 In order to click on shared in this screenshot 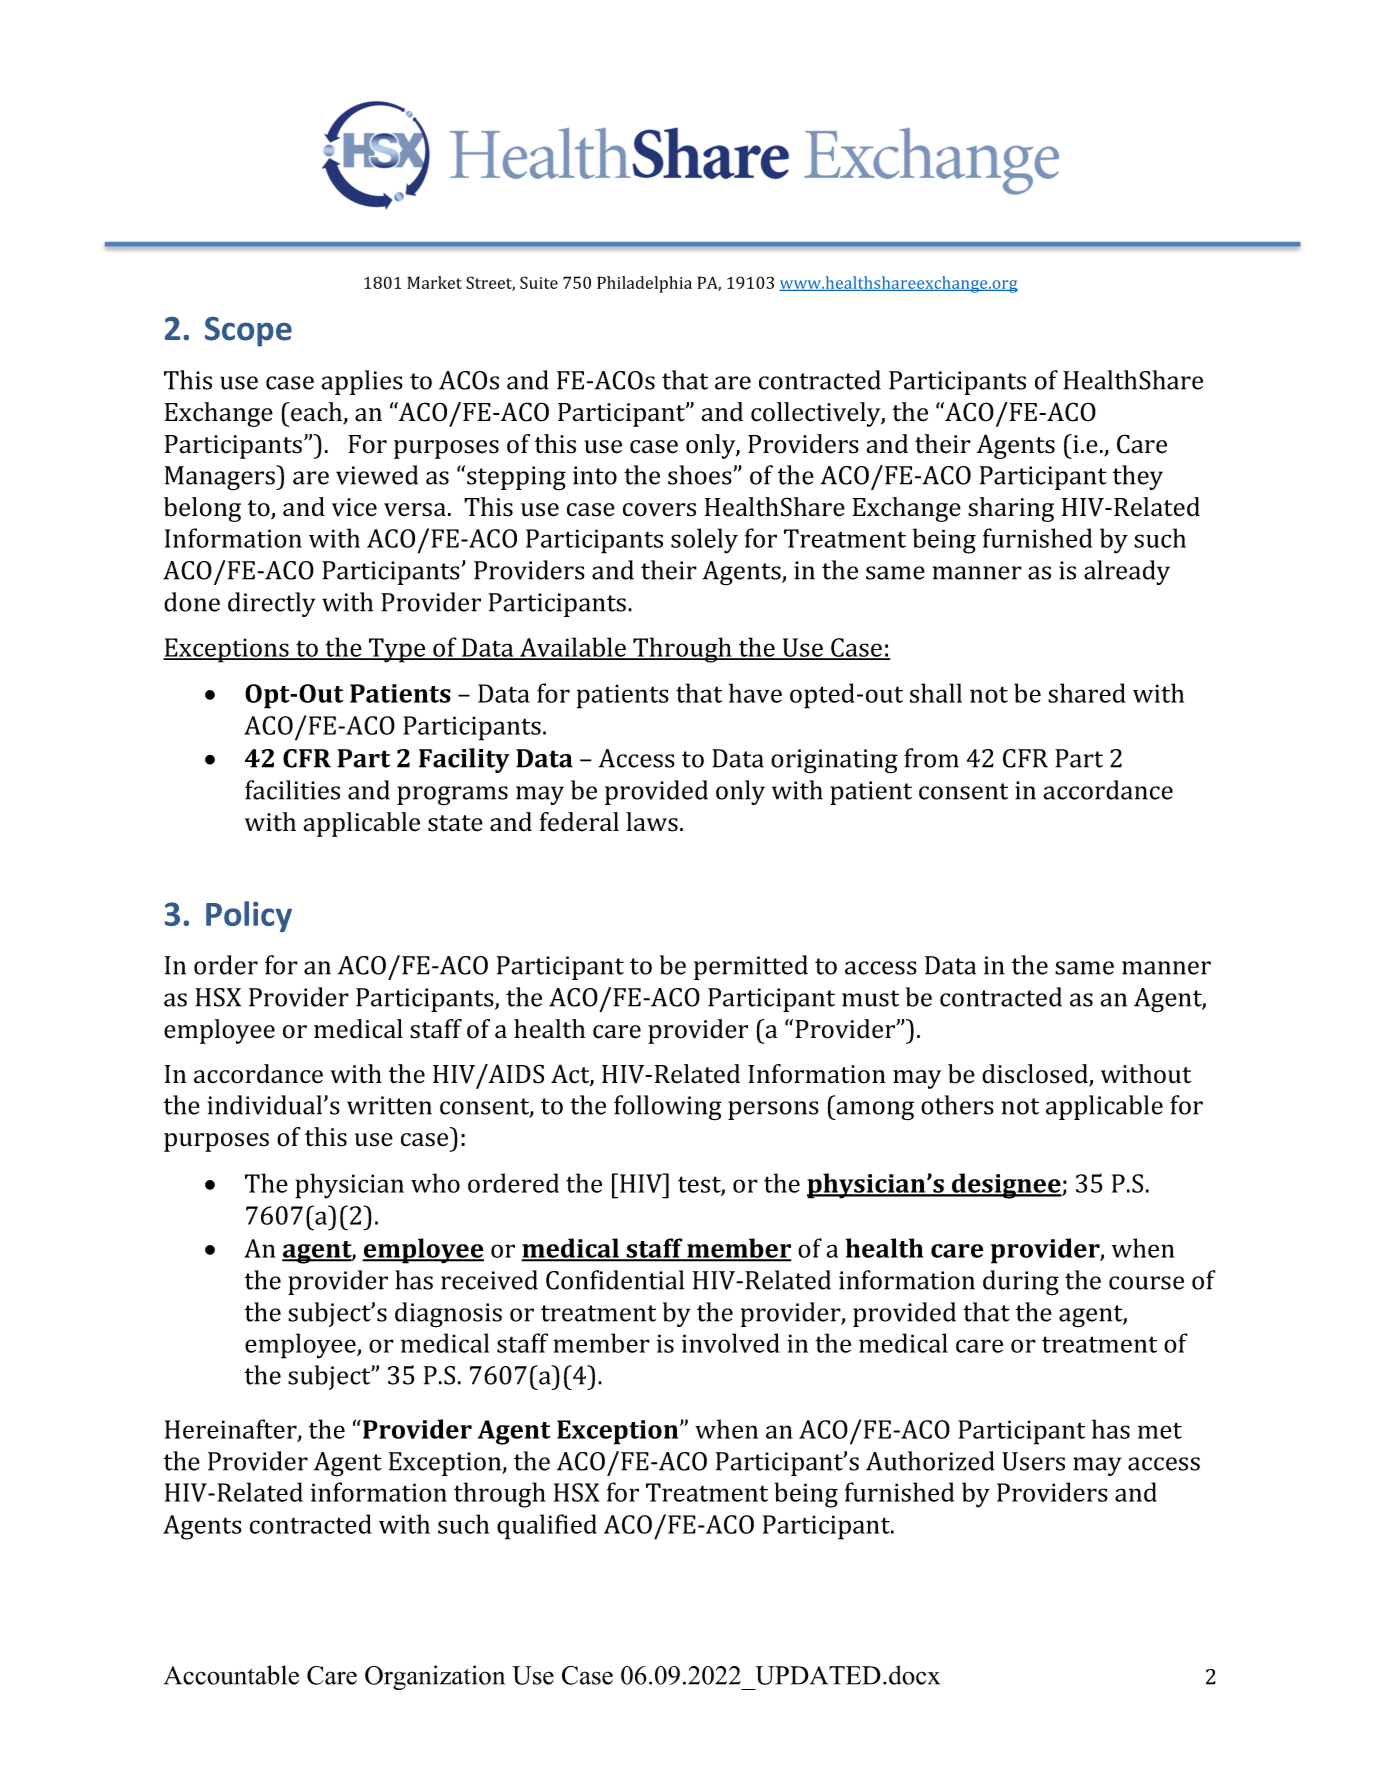, I will do `click(1087, 693)`.
